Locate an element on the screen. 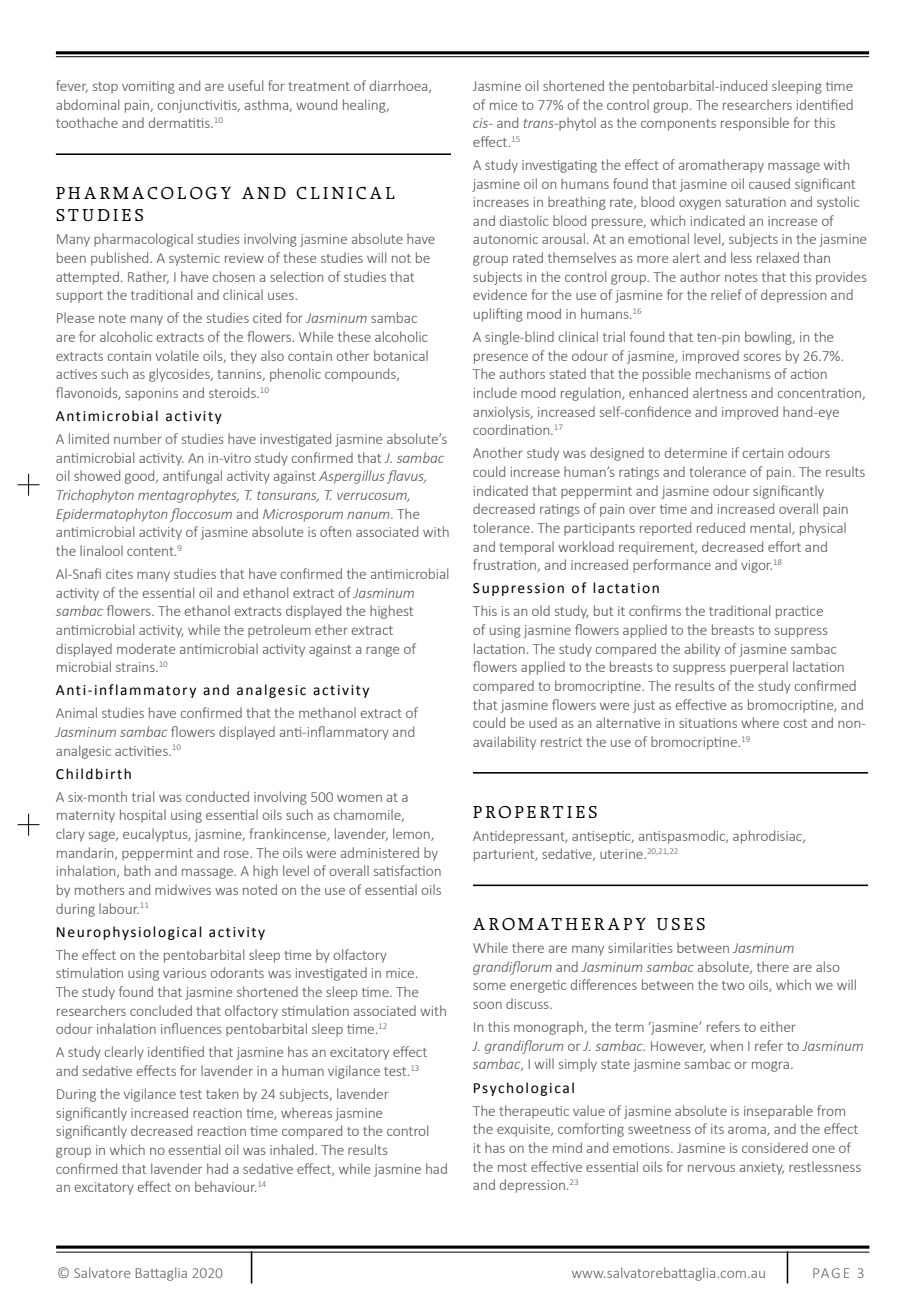 The image size is (924, 1308). administered is located at coordinates (380, 852).
